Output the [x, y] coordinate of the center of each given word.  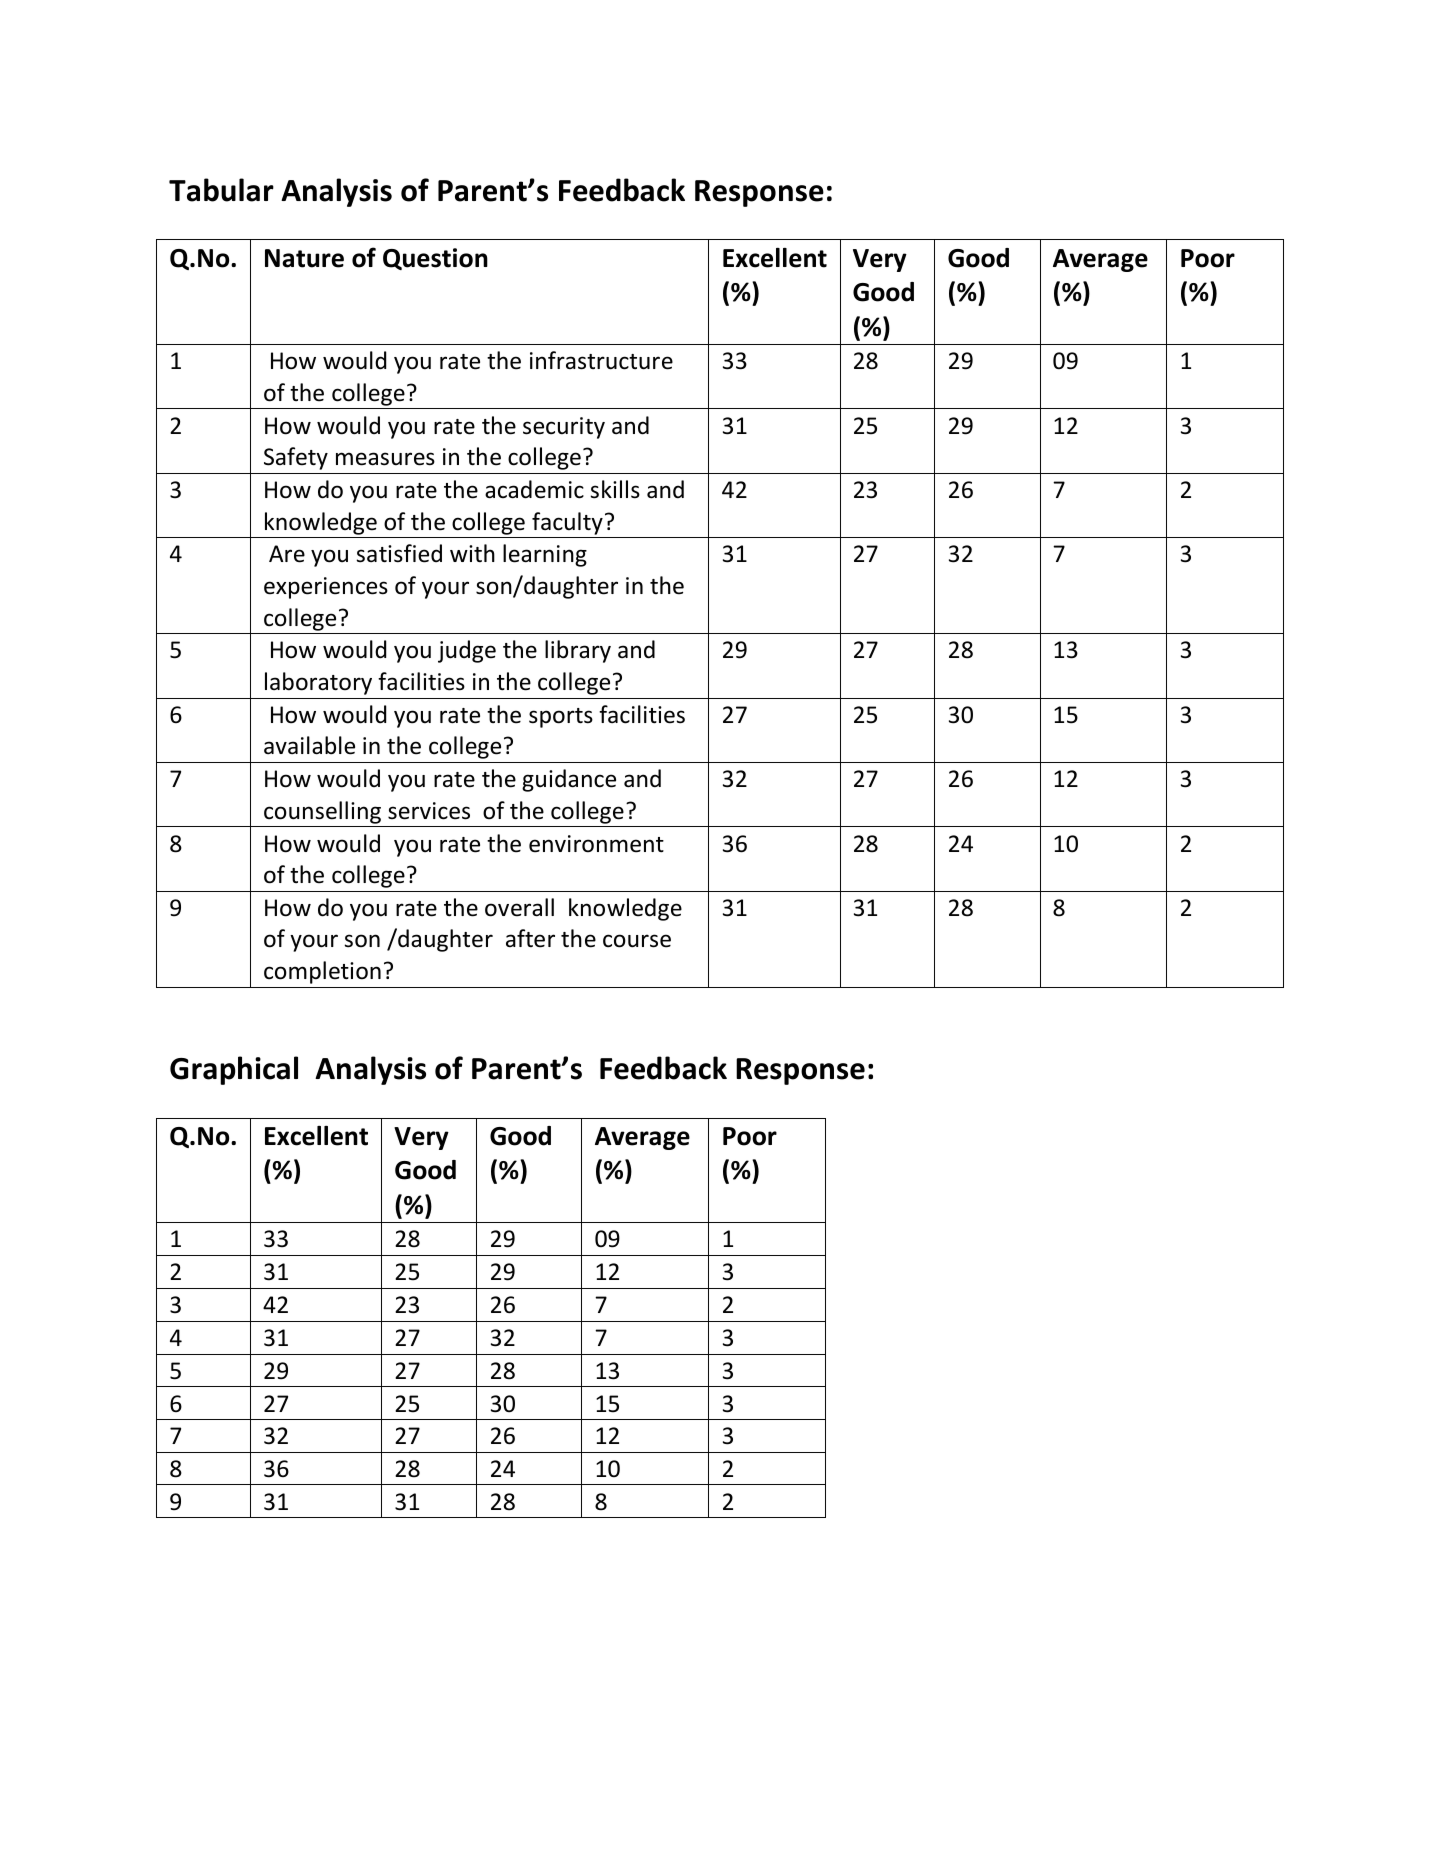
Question [435, 259]
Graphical [234, 1070]
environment [596, 844]
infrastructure [601, 360]
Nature [304, 258]
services [429, 811]
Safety [296, 458]
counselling [322, 812]
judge [467, 651]
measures [385, 459]
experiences [326, 588]
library [578, 651]
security [564, 428]
